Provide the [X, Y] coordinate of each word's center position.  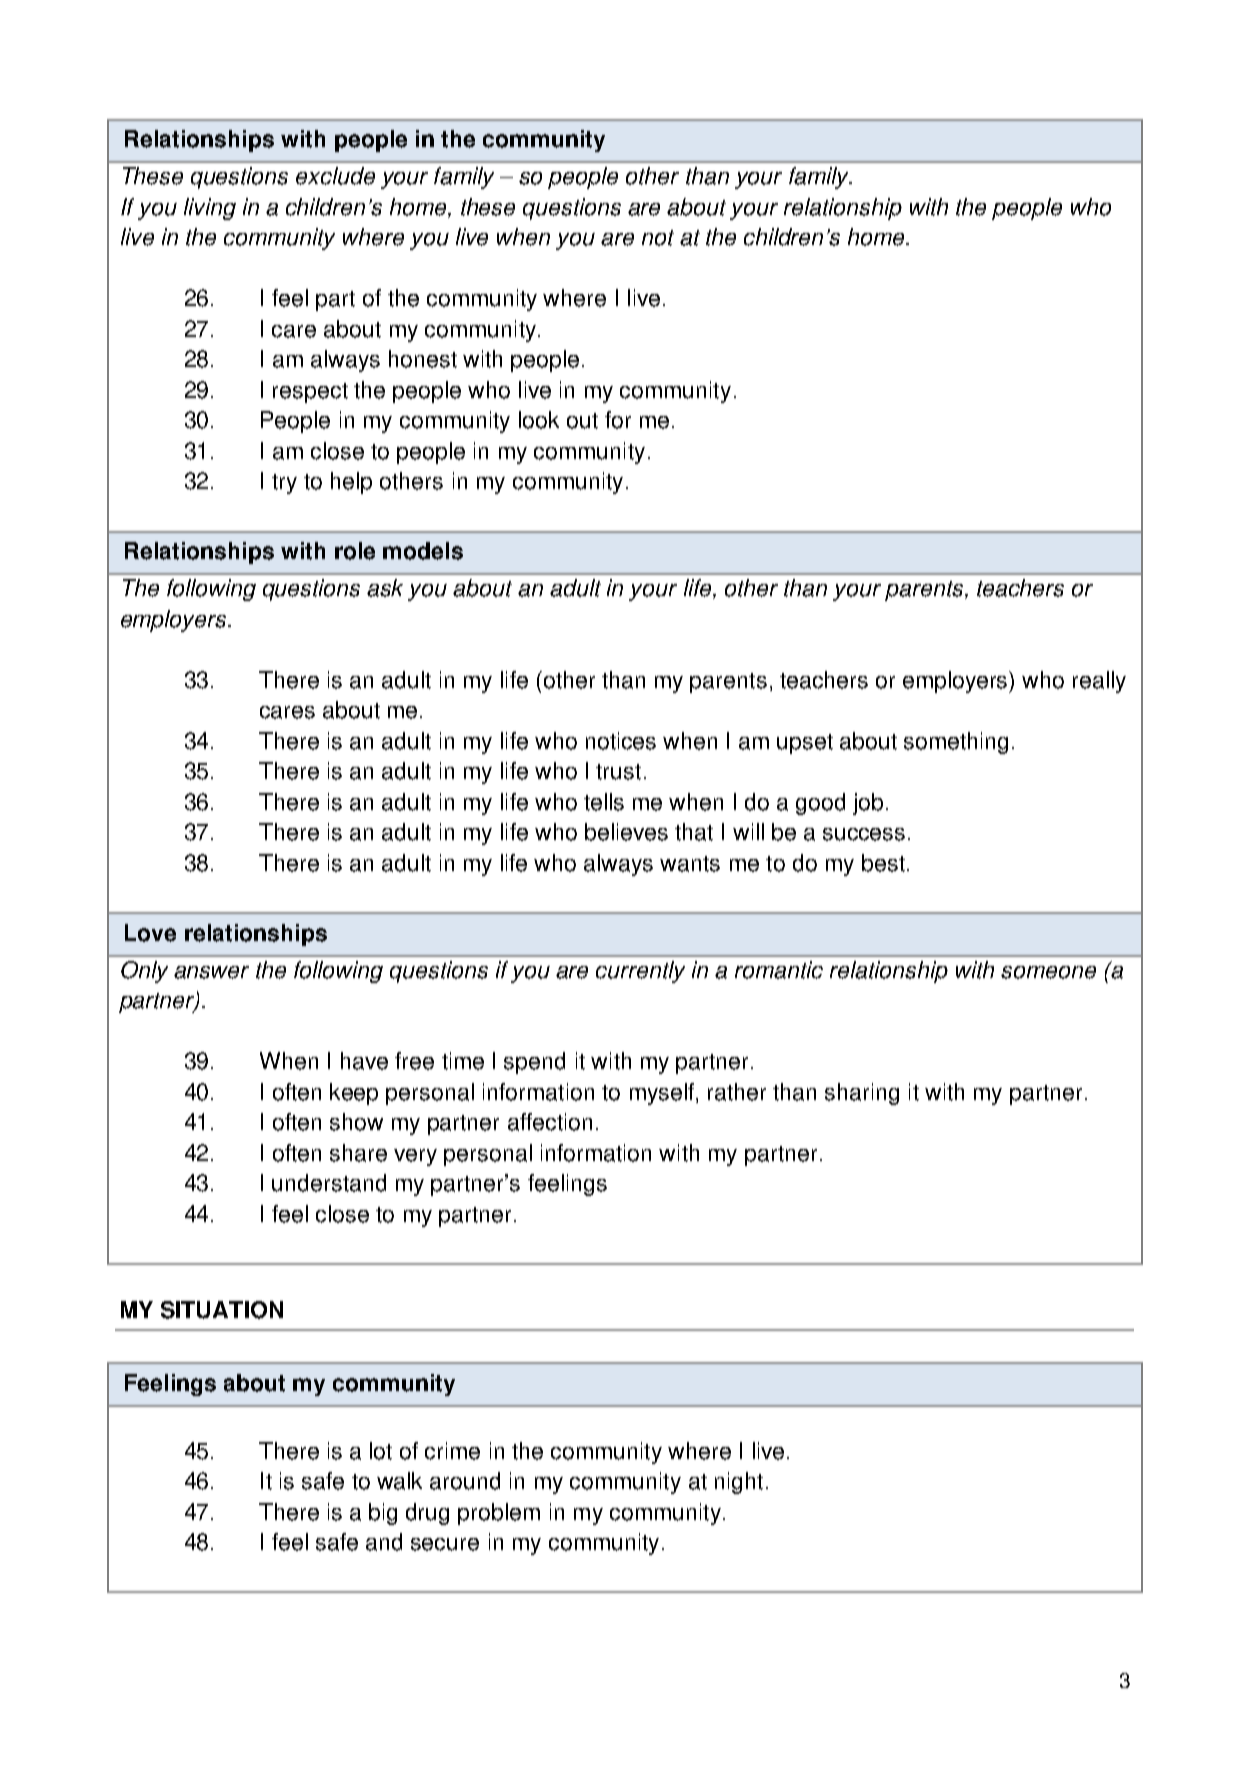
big [383, 1514]
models [423, 551]
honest [423, 359]
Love [150, 933]
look [539, 420]
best [883, 863]
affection [550, 1122]
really [1099, 682]
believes [626, 832]
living [210, 209]
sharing [862, 1094]
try [284, 484]
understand [329, 1183]
